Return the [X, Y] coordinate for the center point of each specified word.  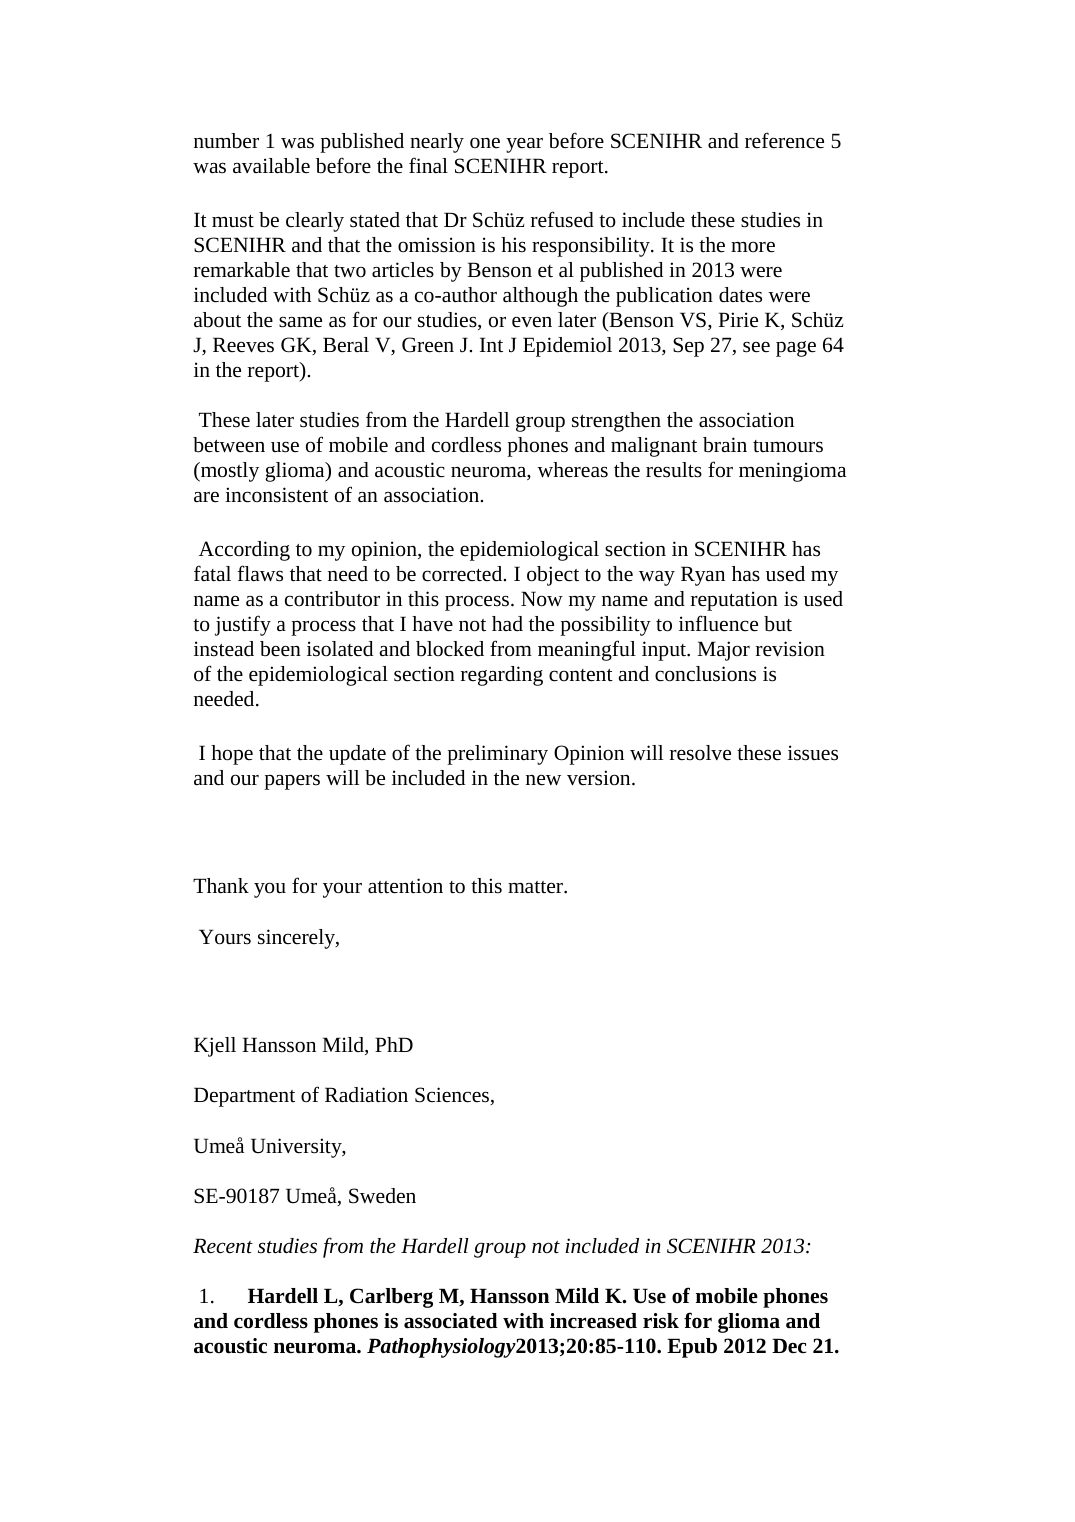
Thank [221, 885]
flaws [260, 573]
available [271, 165]
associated [451, 1321]
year [524, 145]
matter [536, 887]
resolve [700, 753]
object [553, 576]
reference [784, 140]
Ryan [703, 576]
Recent [223, 1246]
